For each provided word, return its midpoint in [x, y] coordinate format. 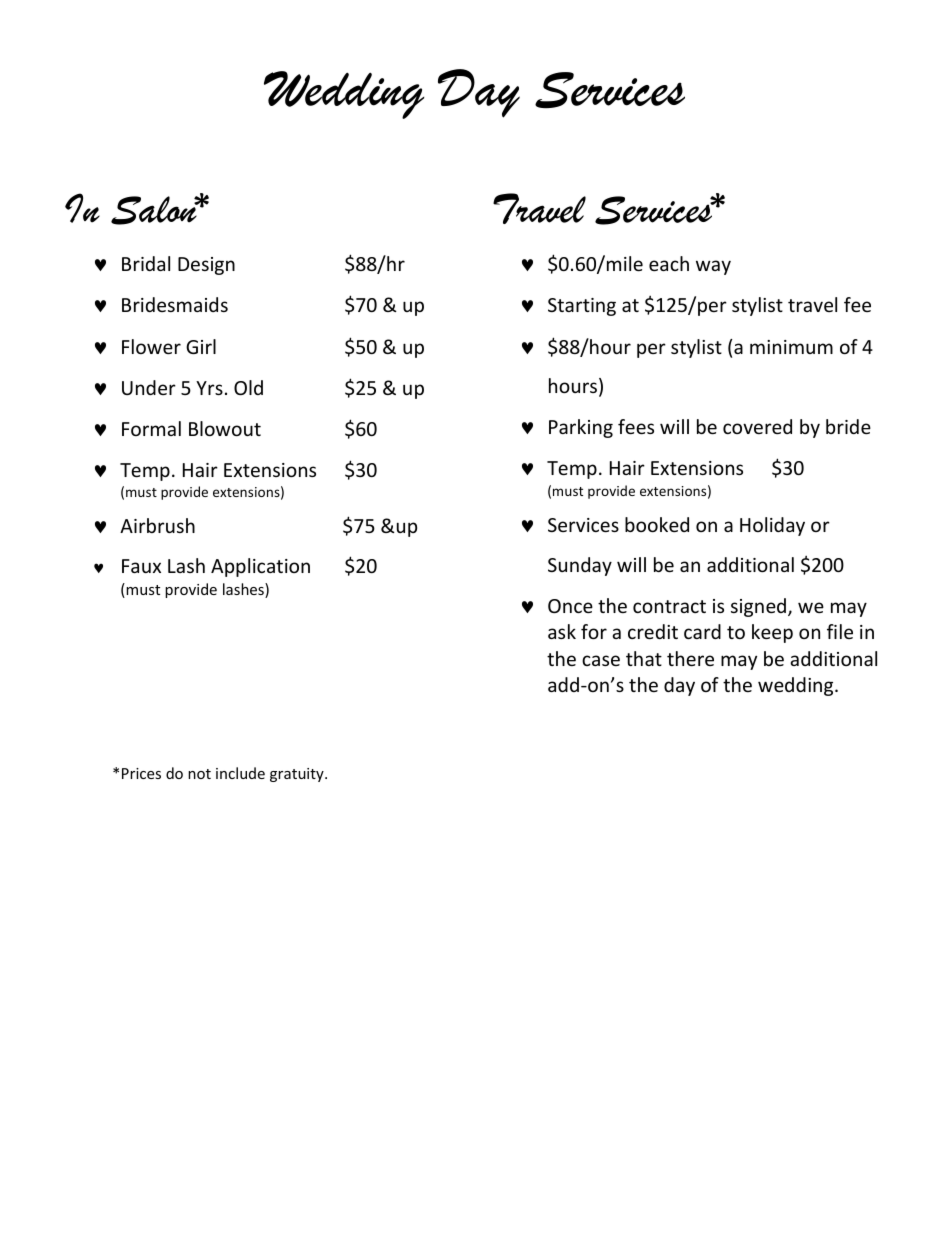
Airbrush [157, 525]
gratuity [298, 775]
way [713, 267]
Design [206, 266]
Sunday [580, 566]
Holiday [772, 526]
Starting [582, 307]
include [240, 773]
